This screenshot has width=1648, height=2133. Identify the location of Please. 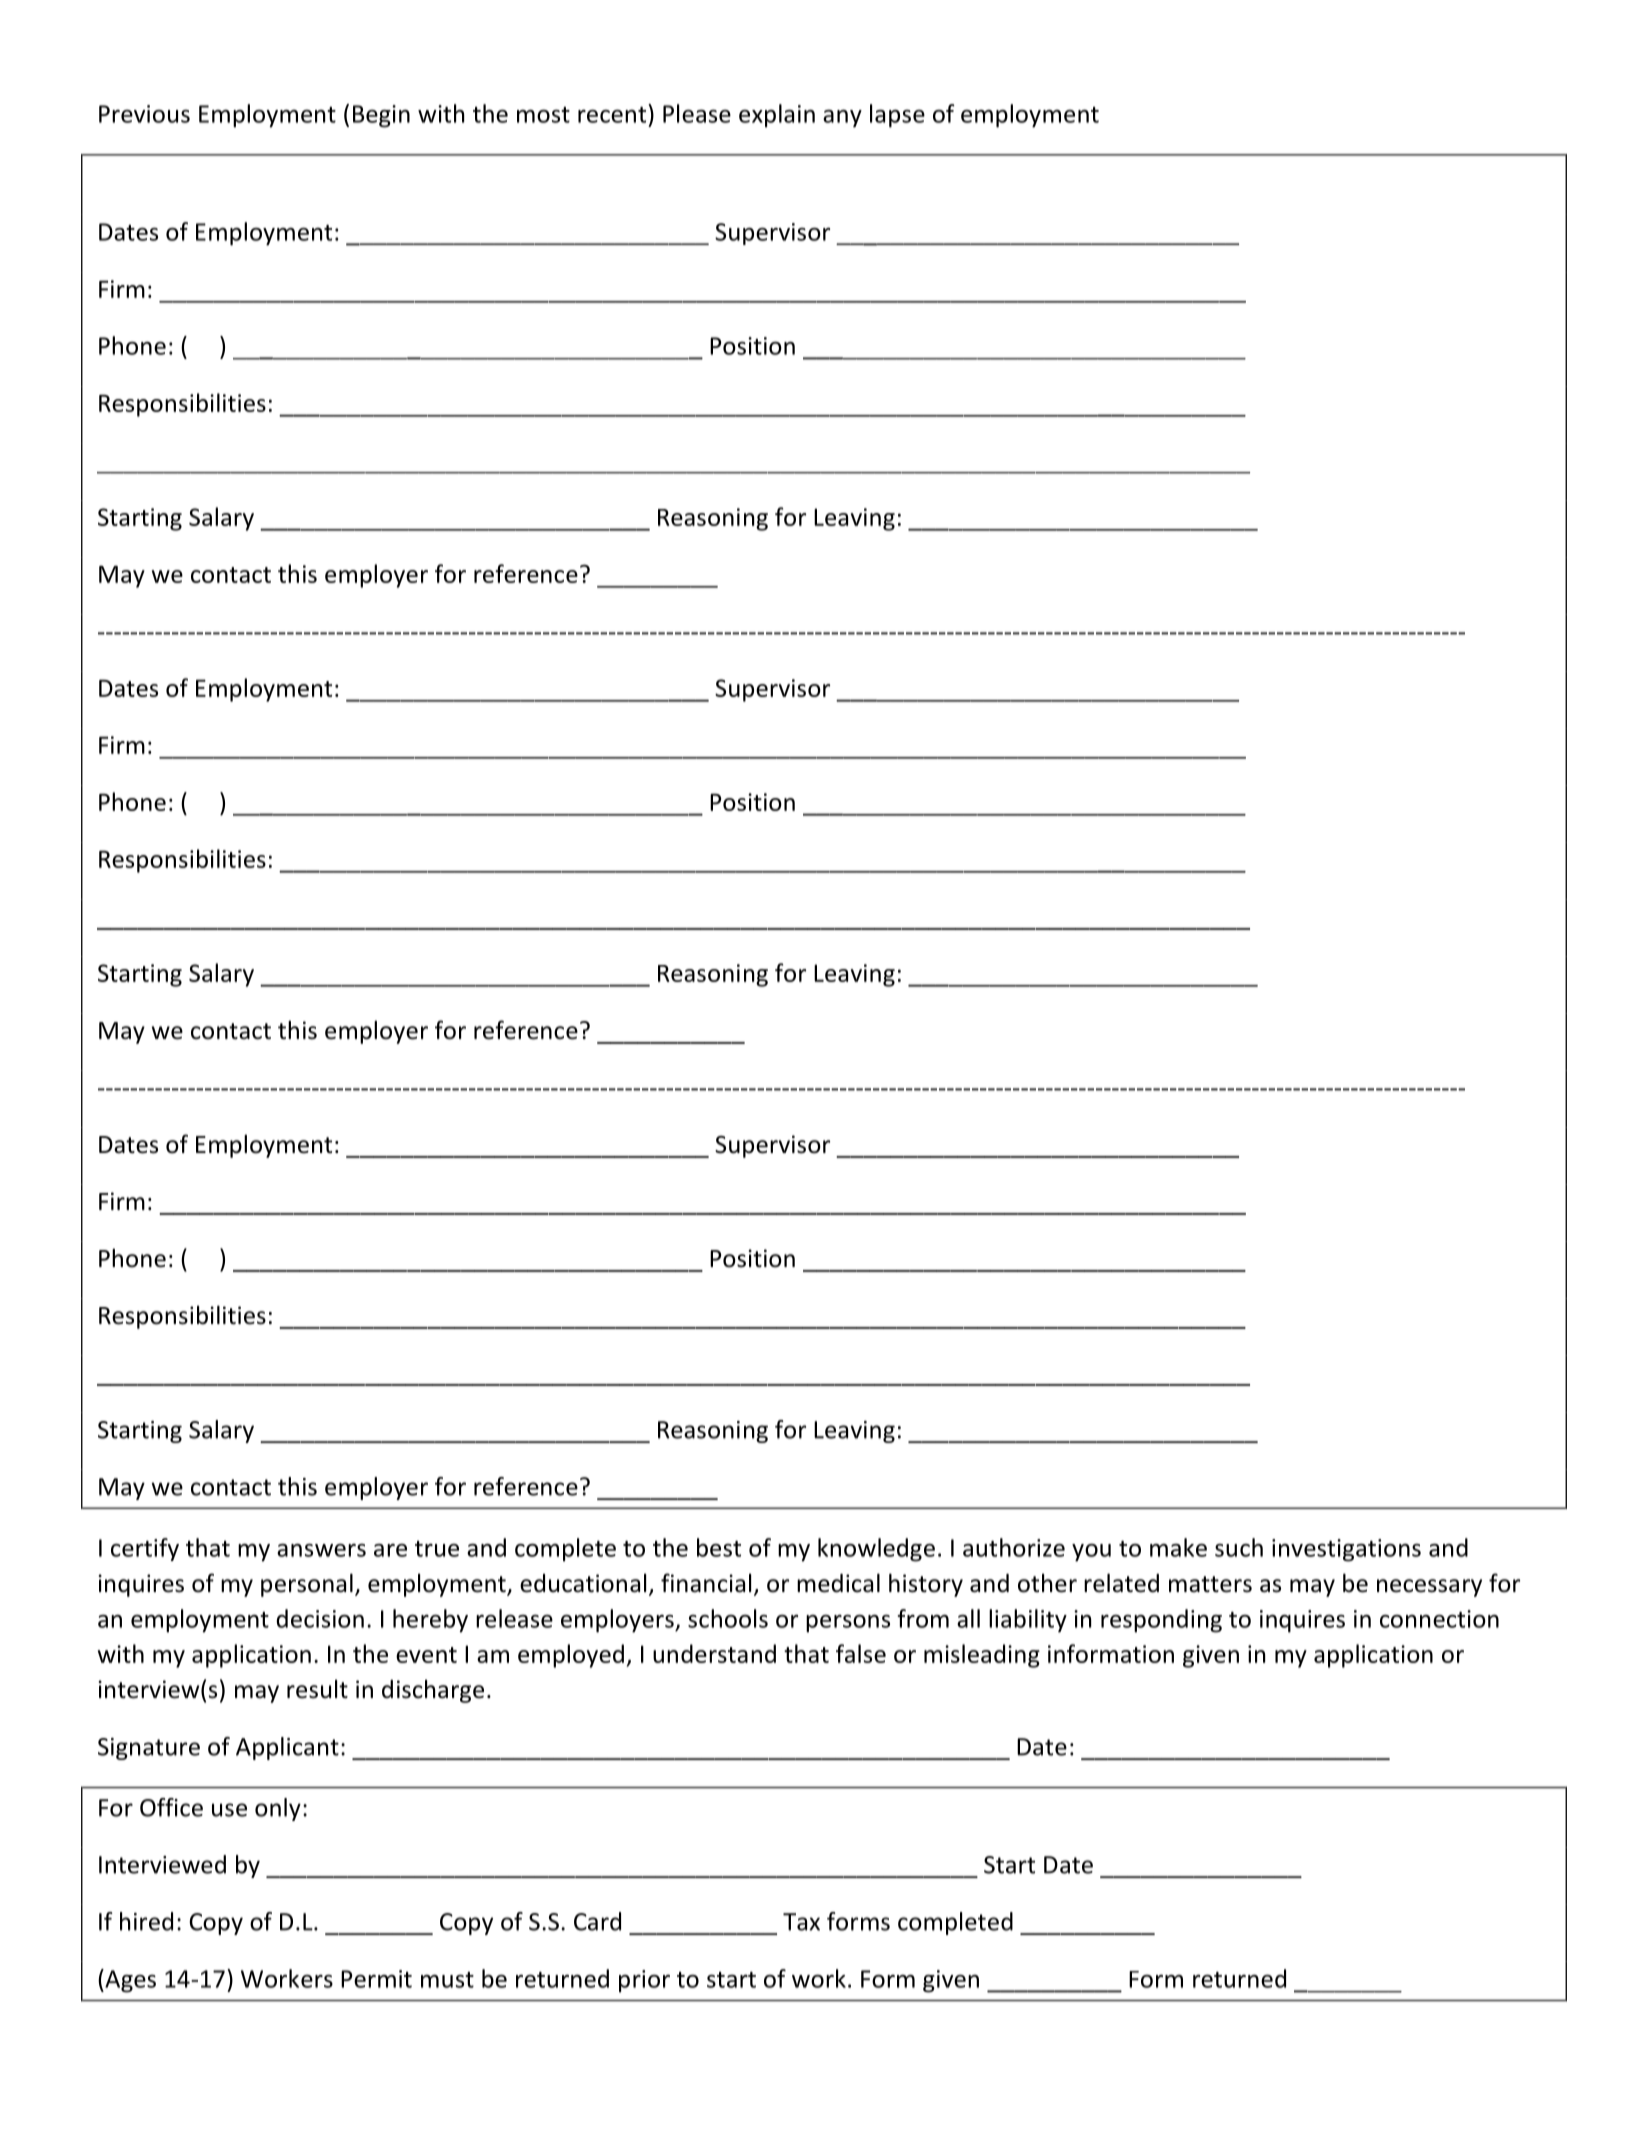
(697, 113).
